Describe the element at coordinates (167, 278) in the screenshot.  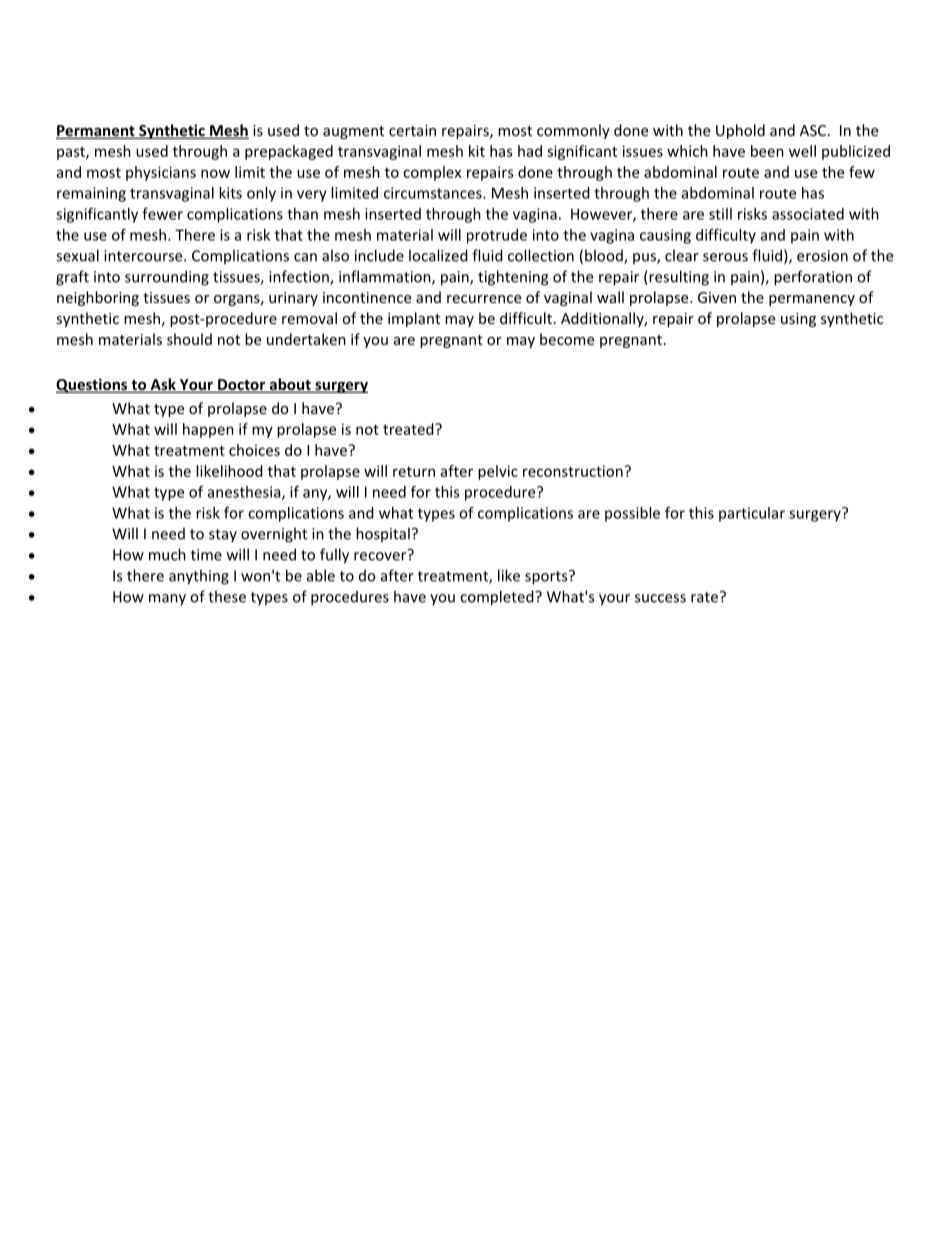
I see `surrounding` at that location.
